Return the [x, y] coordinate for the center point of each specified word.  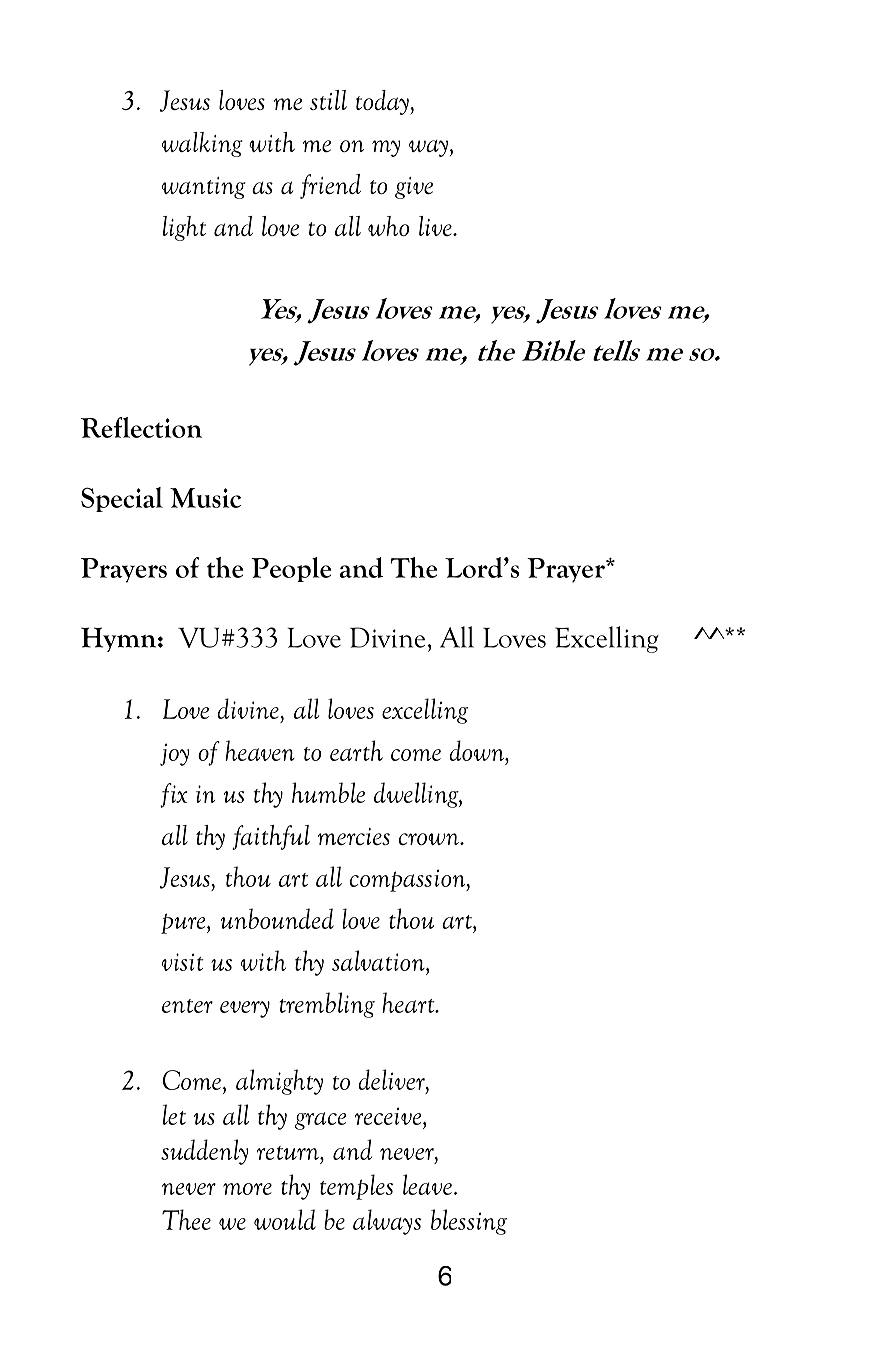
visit [183, 962]
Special [122, 499]
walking [202, 144]
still [328, 100]
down [477, 750]
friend [330, 186]
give [414, 188]
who [388, 226]
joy [174, 754]
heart [409, 1002]
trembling [327, 1005]
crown [430, 839]
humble [328, 792]
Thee [186, 1219]
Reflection [141, 427]
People [291, 569]
